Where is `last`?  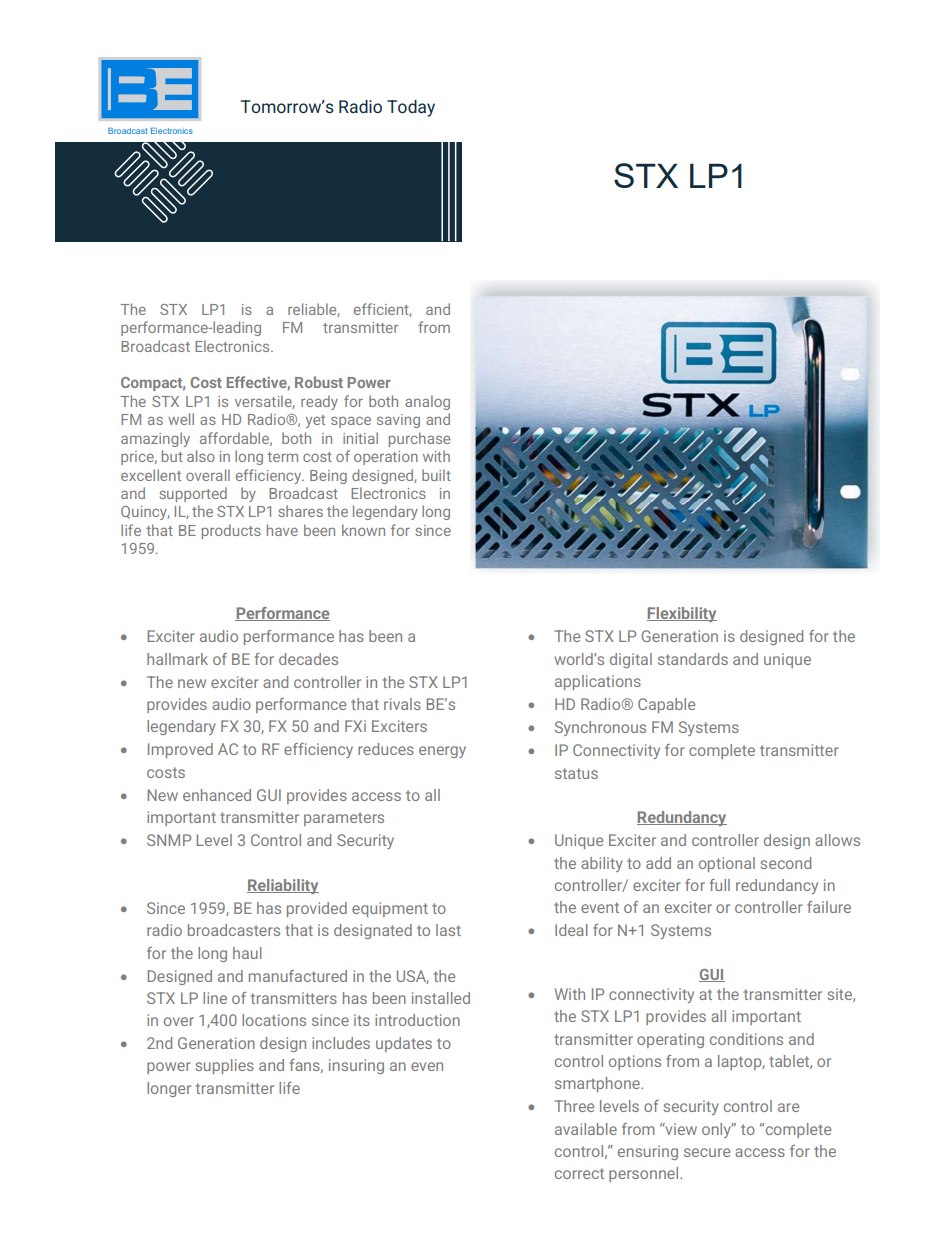 last is located at coordinates (448, 930).
